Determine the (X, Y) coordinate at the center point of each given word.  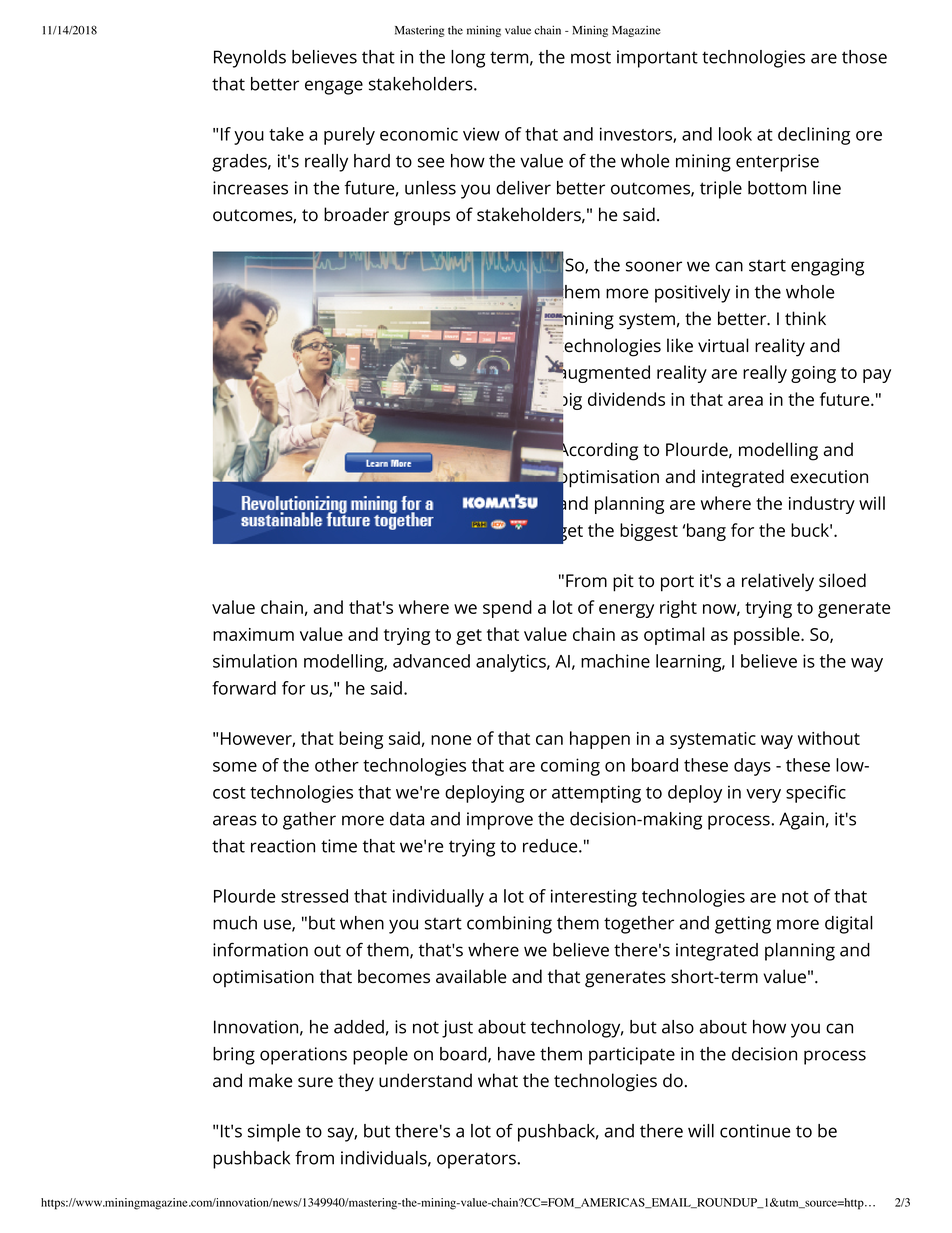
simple (274, 1133)
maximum (253, 634)
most (591, 57)
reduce (551, 846)
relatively (778, 582)
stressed (314, 896)
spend (507, 609)
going (813, 374)
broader (356, 214)
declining (814, 136)
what (498, 1080)
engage (334, 87)
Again (801, 821)
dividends (626, 399)
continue (755, 1131)
